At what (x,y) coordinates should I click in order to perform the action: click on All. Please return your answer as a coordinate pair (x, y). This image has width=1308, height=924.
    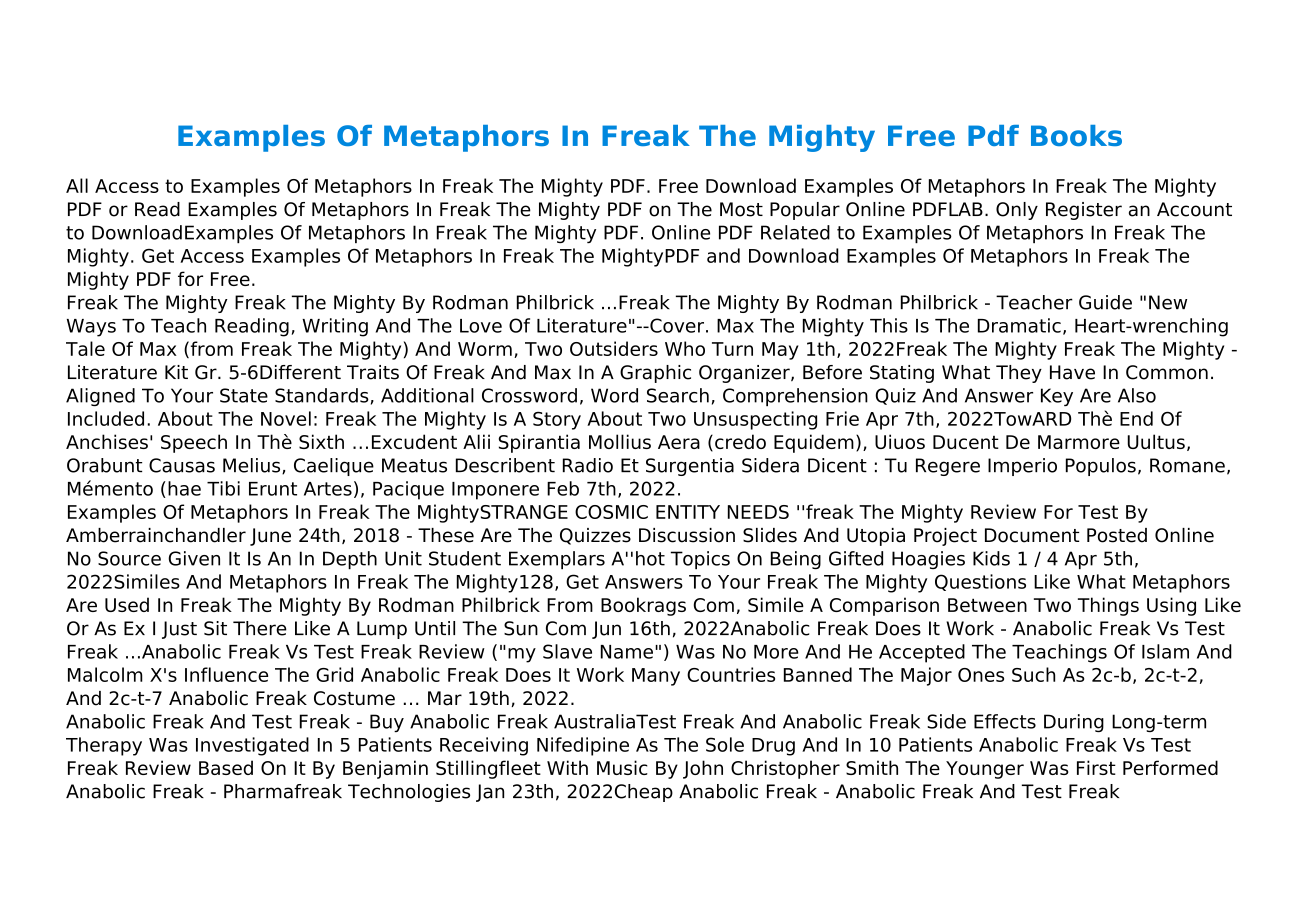
    Looking at the image, I should click on (77, 185).
